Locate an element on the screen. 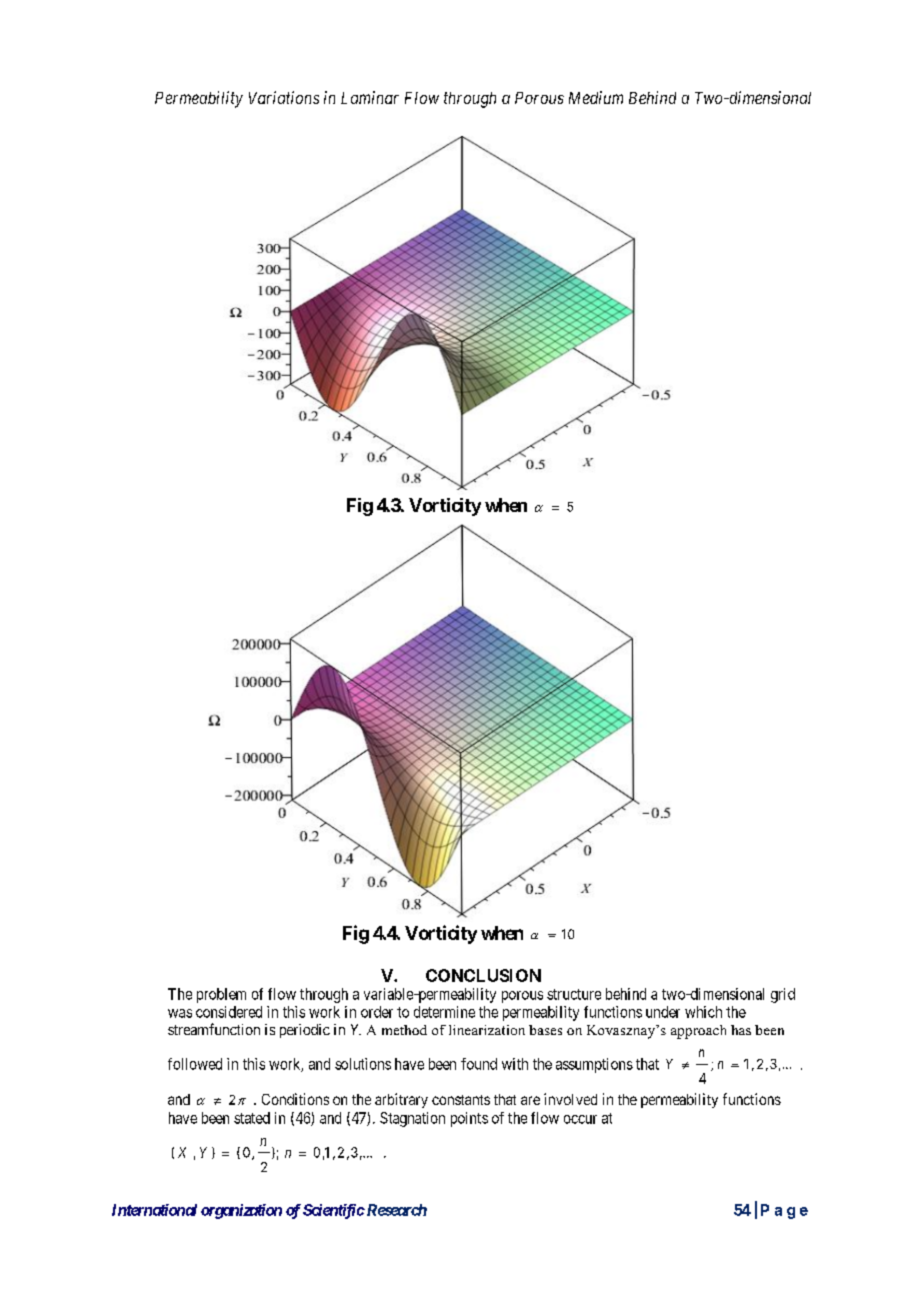 The width and height of the screenshot is (924, 1307). Medium is located at coordinates (596, 97).
